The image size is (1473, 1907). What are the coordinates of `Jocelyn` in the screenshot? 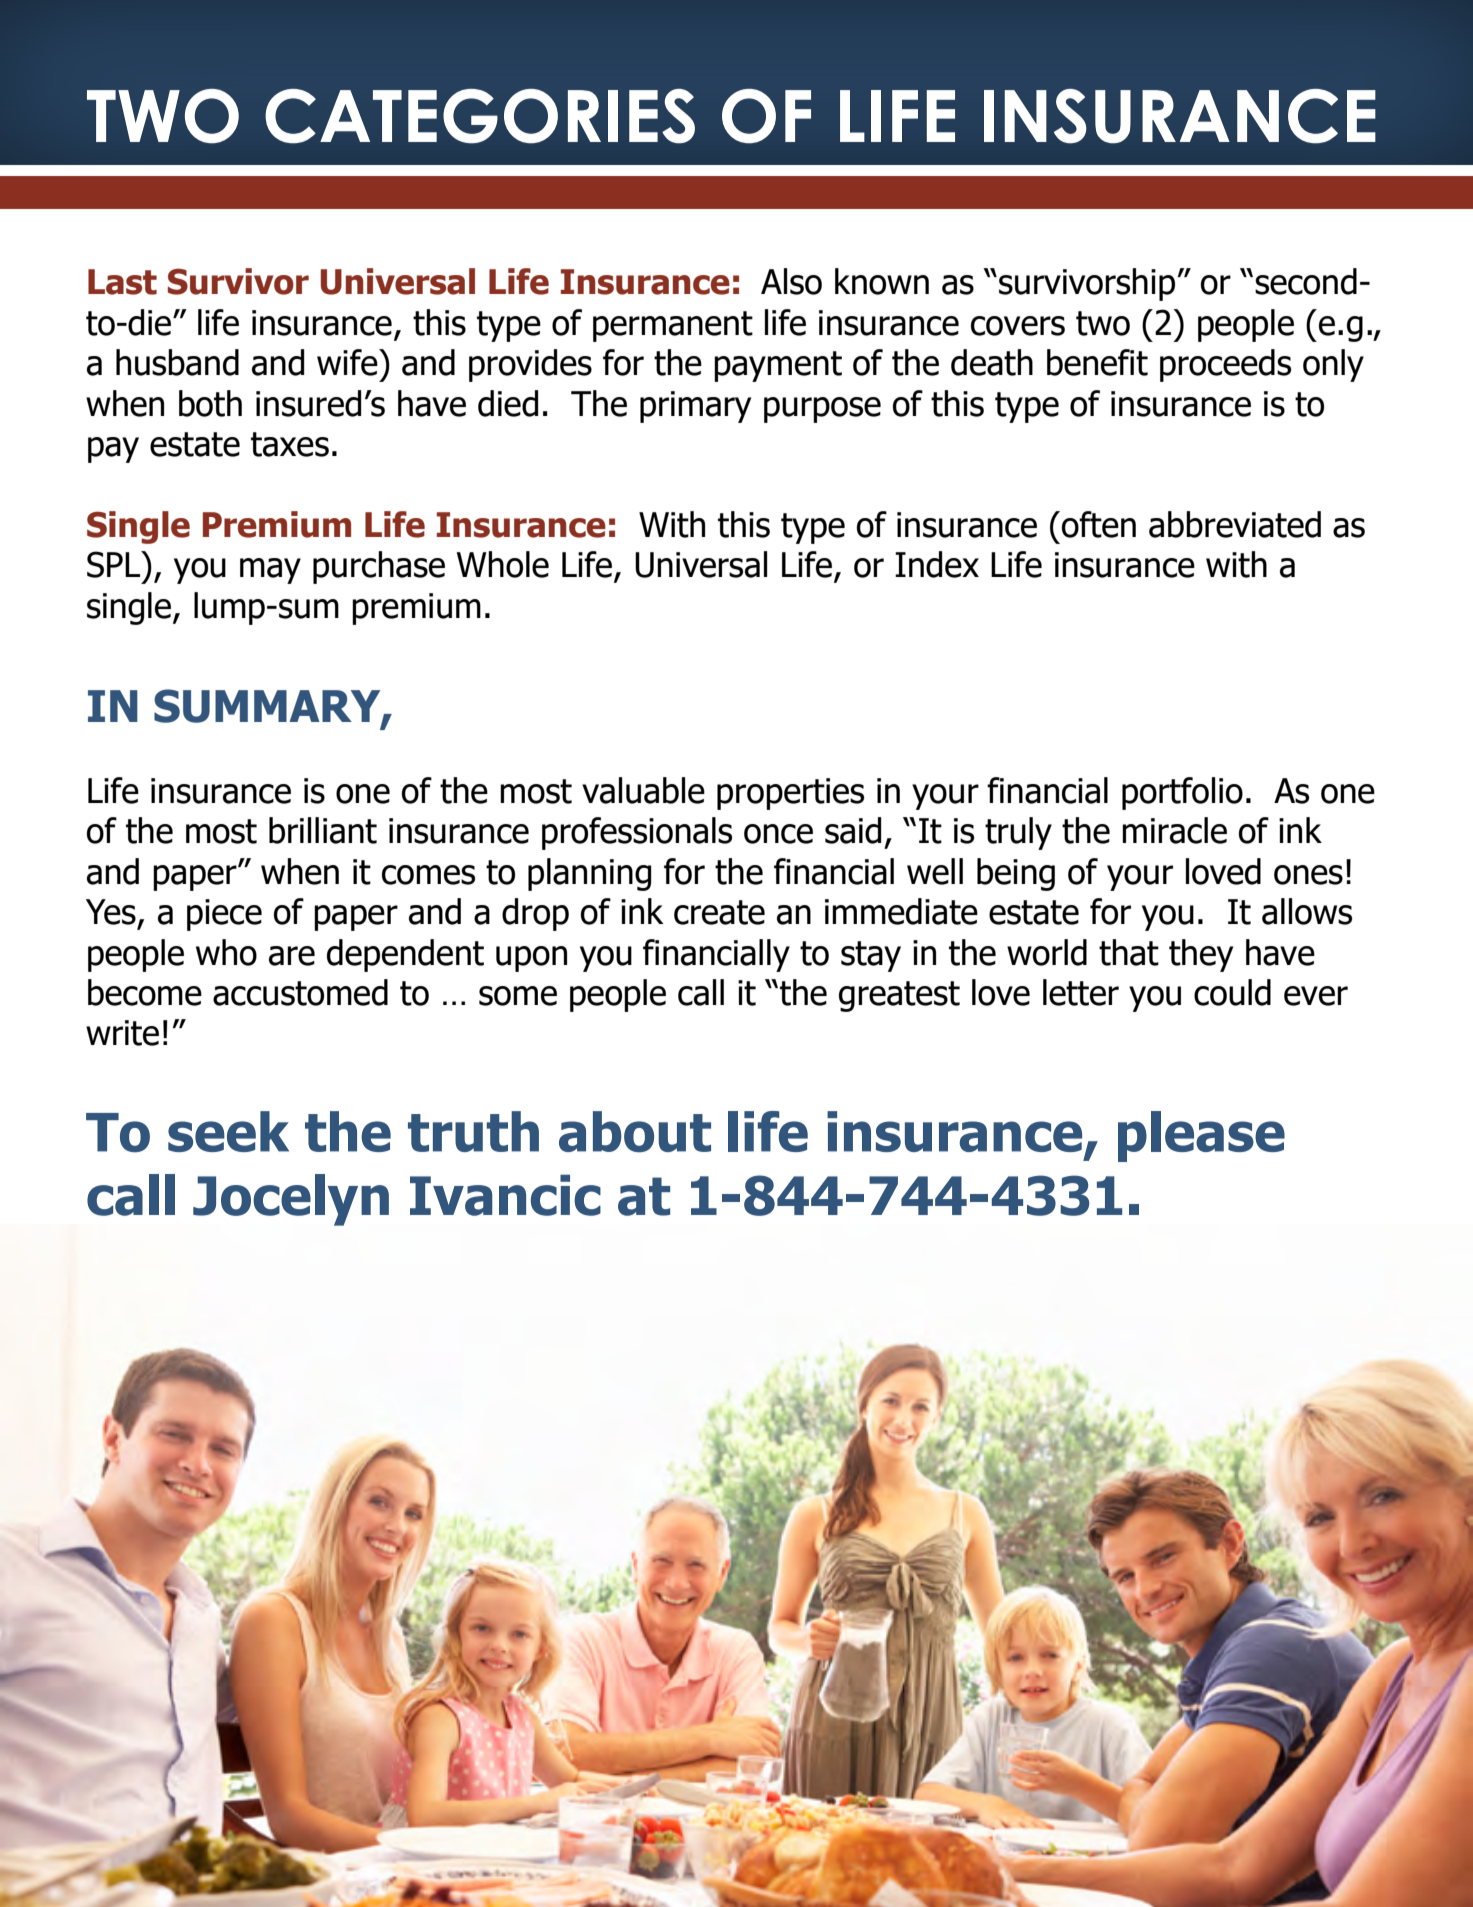 It's located at (291, 1200).
